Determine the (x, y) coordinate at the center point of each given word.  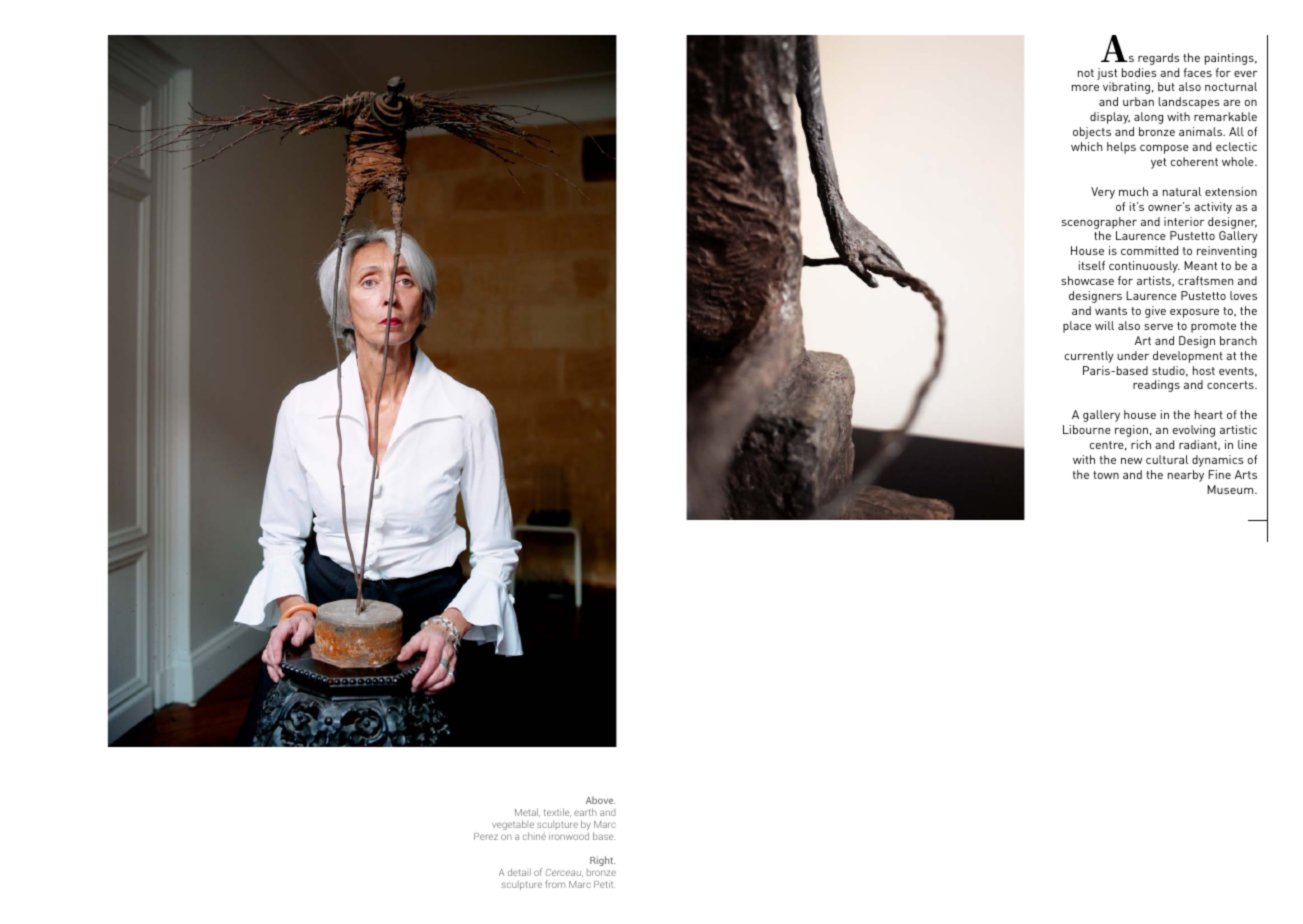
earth (585, 812)
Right (602, 861)
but (1166, 86)
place (1077, 327)
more (1085, 88)
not (1086, 73)
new (1131, 461)
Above (600, 800)
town (1106, 475)
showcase (1087, 280)
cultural (1167, 459)
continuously (1144, 267)
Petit (604, 884)
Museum (1231, 489)
